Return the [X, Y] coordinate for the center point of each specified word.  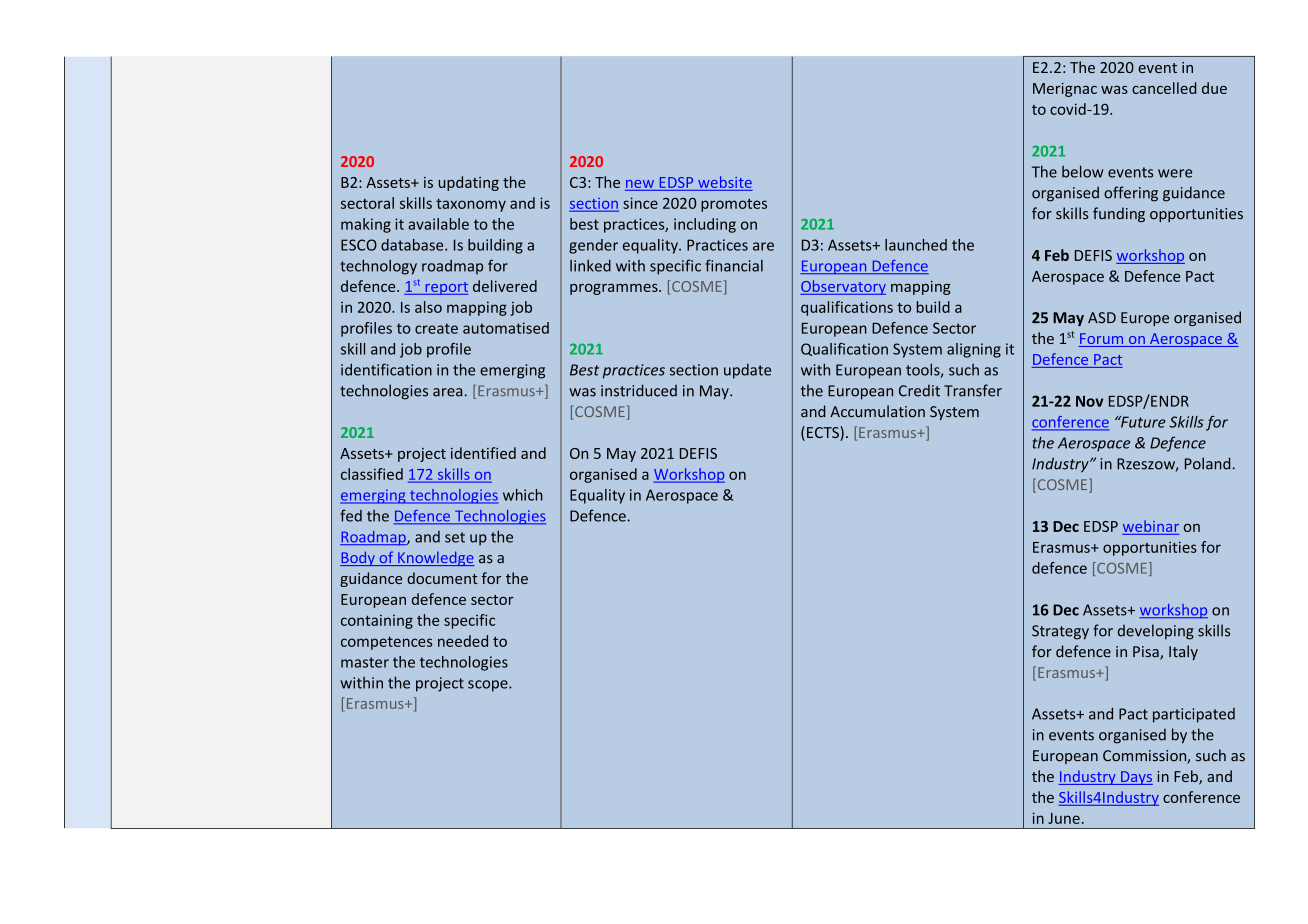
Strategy [1060, 632]
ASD [1102, 318]
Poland [1207, 463]
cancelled [1164, 88]
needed [463, 641]
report [445, 288]
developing [1156, 632]
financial [734, 265]
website [725, 182]
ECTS [824, 433]
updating [468, 183]
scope [489, 686]
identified [483, 453]
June [1064, 818]
